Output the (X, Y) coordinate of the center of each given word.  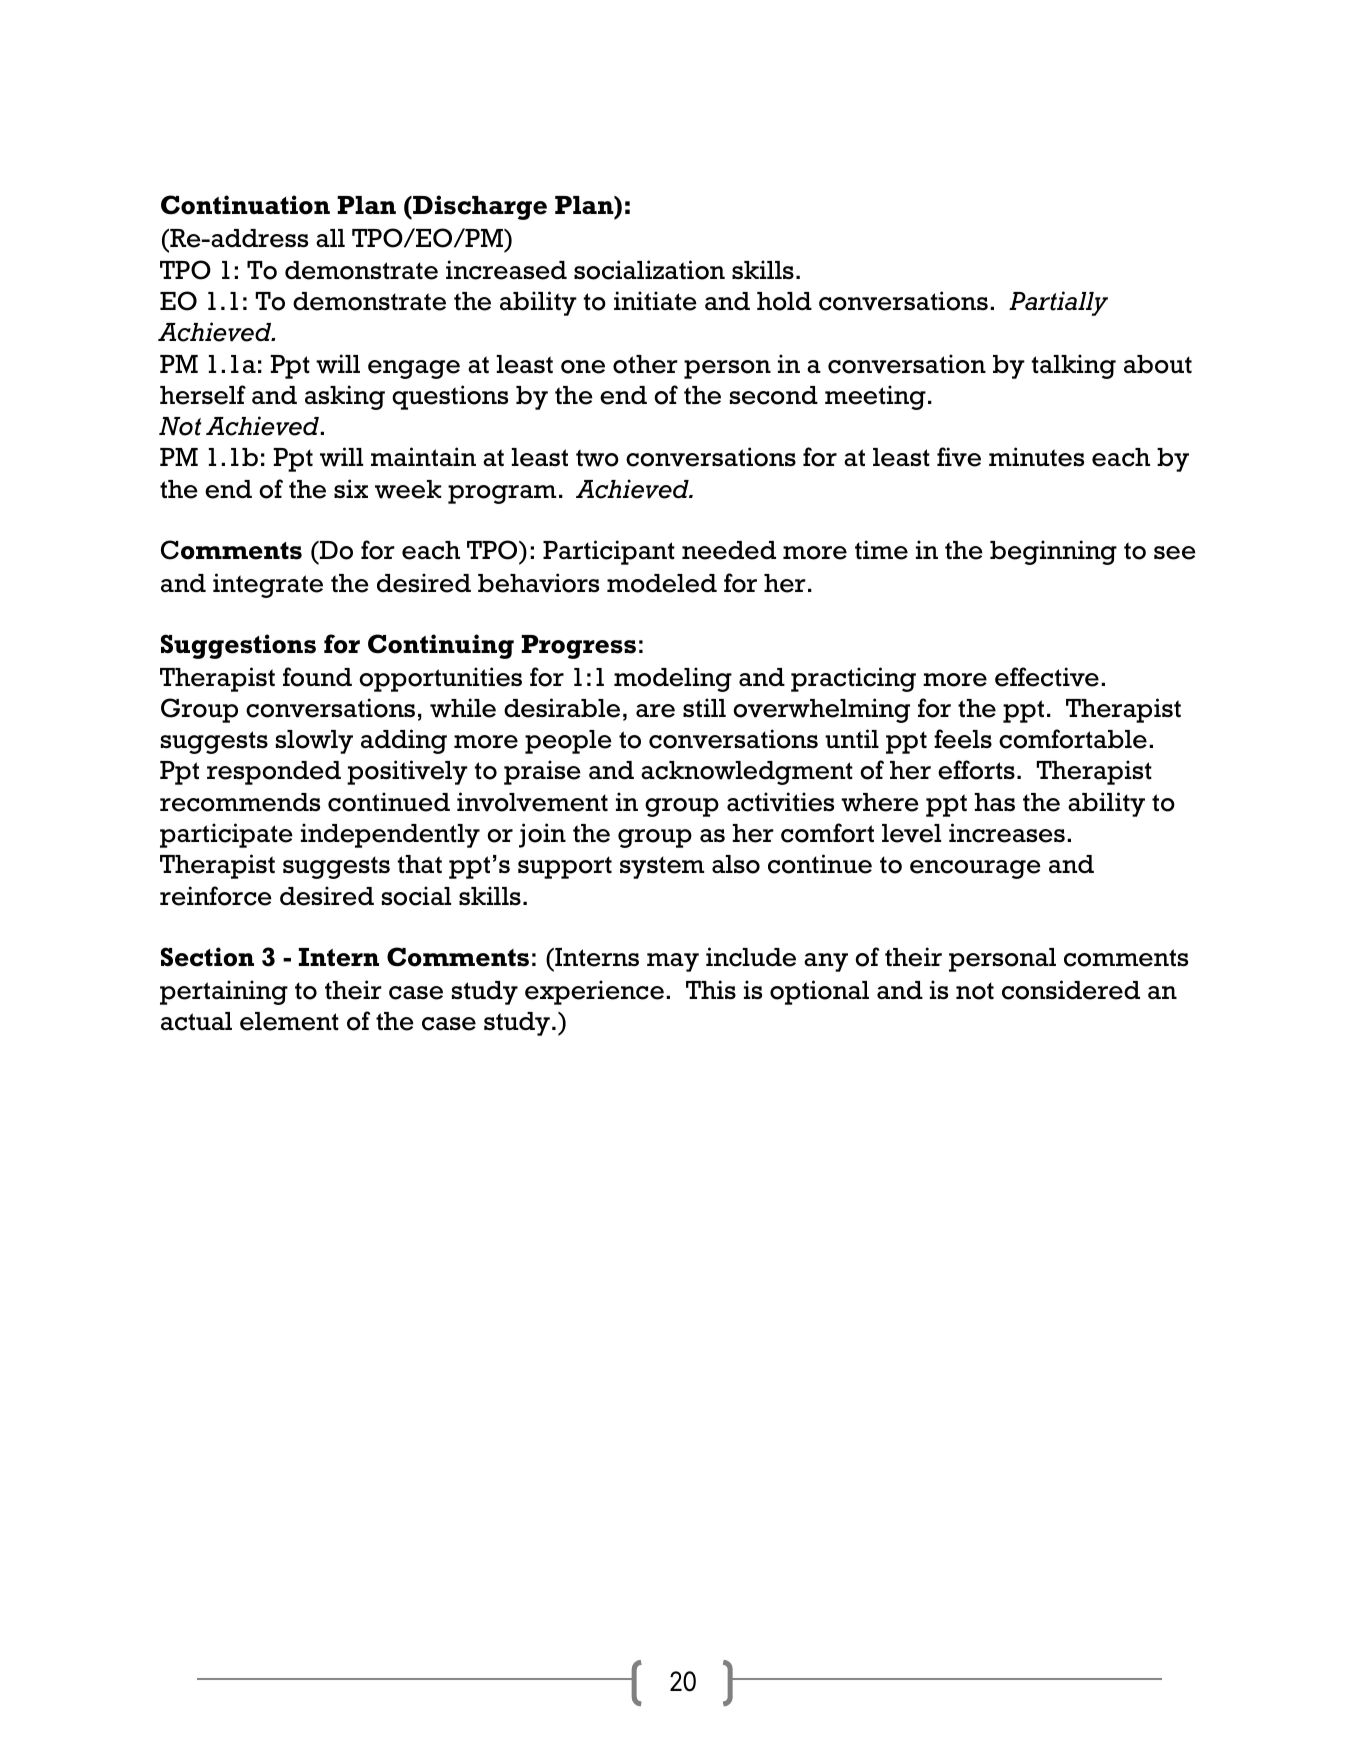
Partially (1058, 303)
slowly (314, 742)
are (655, 711)
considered (1071, 990)
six (351, 489)
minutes (1036, 457)
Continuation (245, 205)
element (289, 1021)
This (711, 990)
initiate (655, 301)
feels (963, 739)
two (597, 458)
